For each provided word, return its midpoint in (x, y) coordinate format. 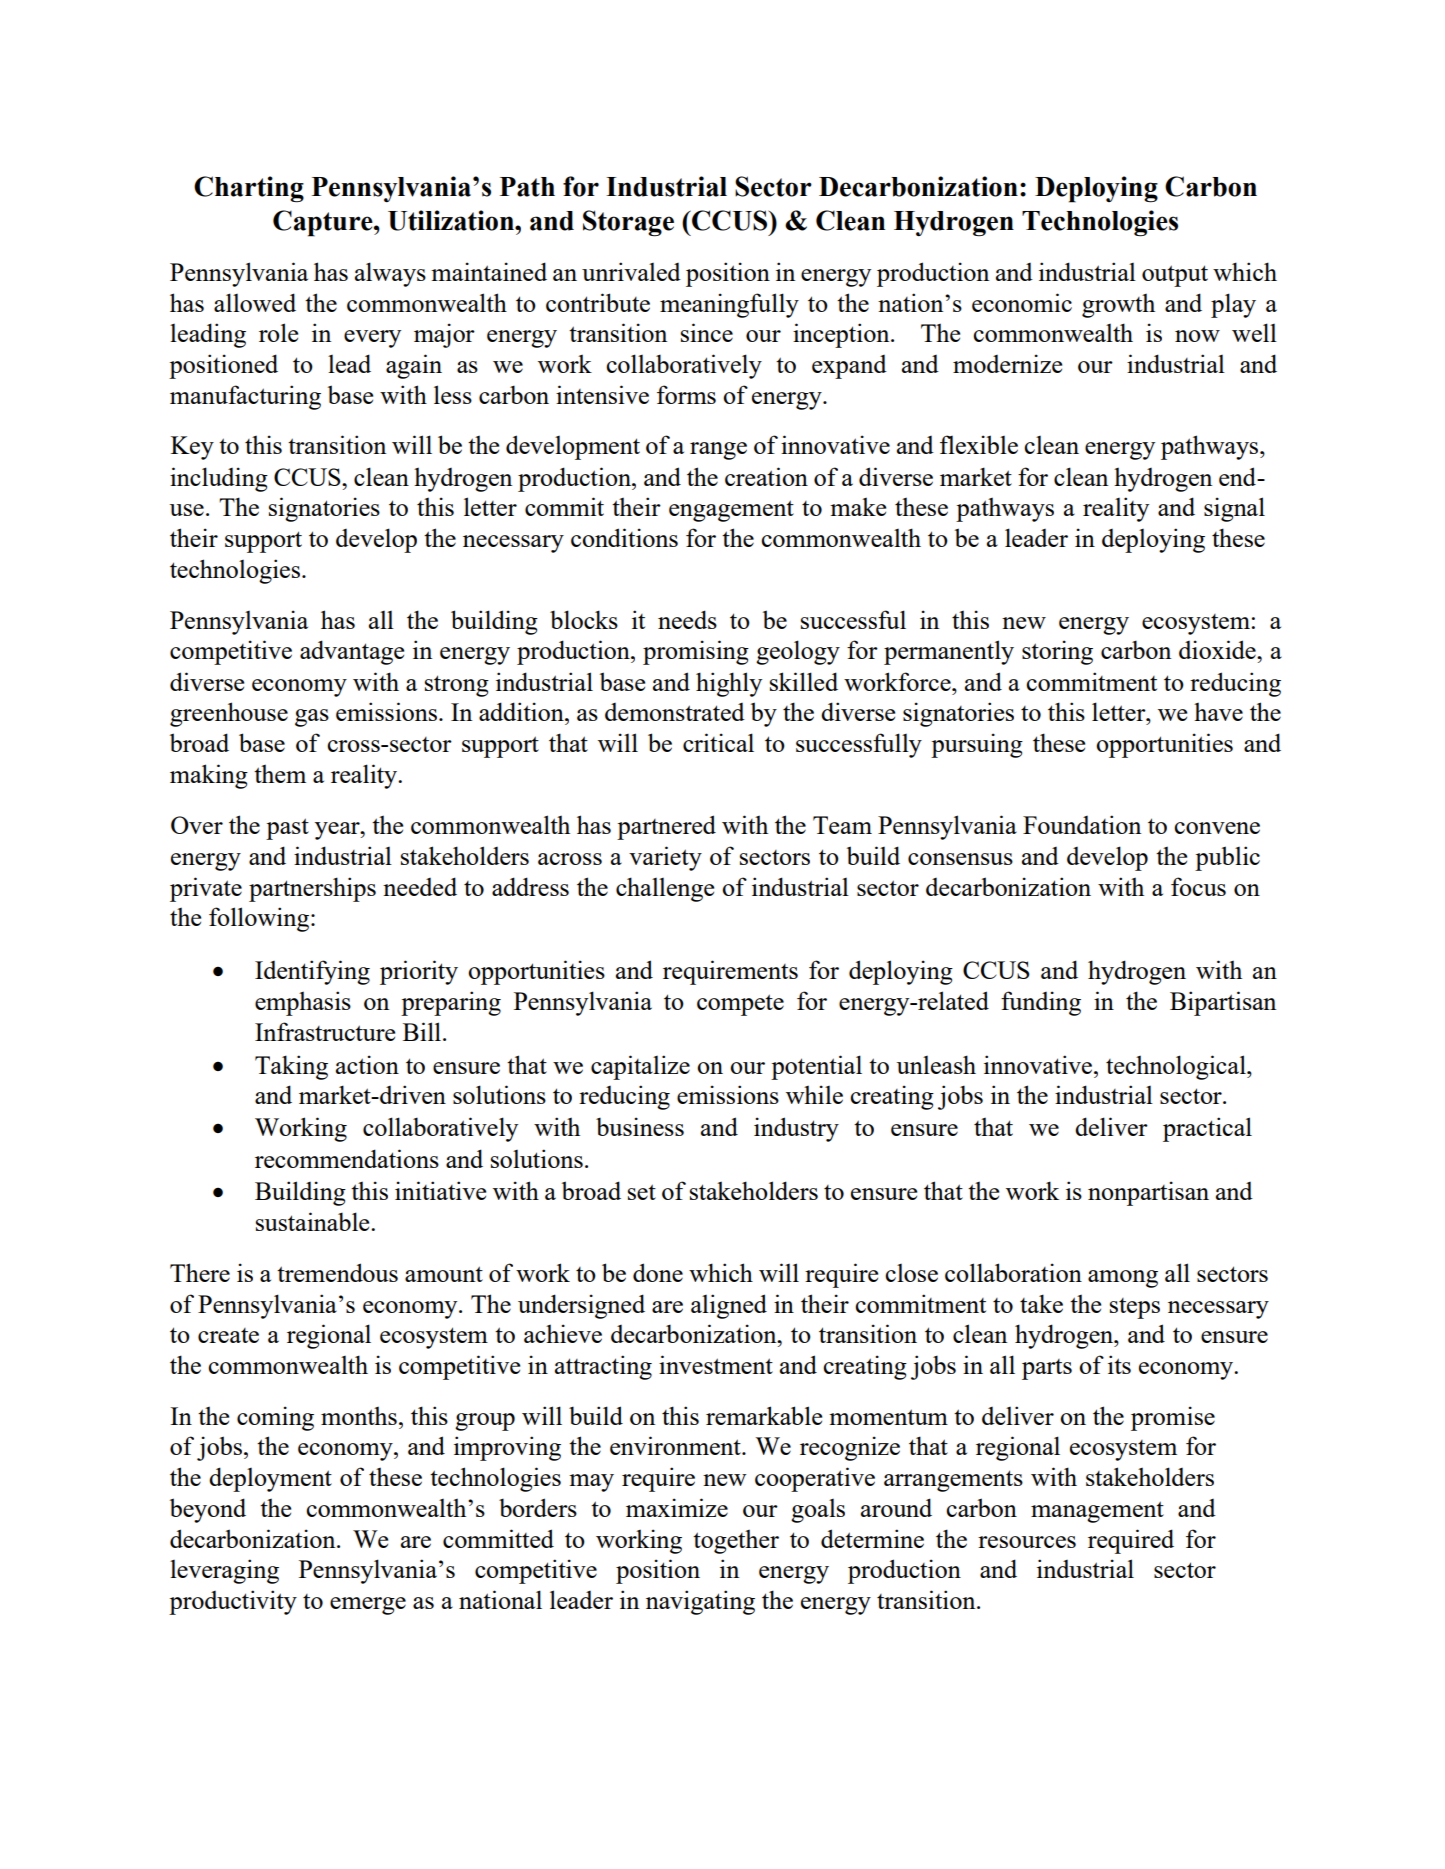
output (1175, 276)
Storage (628, 223)
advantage (352, 652)
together (736, 1541)
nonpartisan (1148, 1193)
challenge (665, 889)
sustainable (314, 1221)
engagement (731, 511)
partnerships (312, 889)
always (390, 274)
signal (1234, 509)
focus (1198, 886)
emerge (368, 1606)
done (658, 1272)
